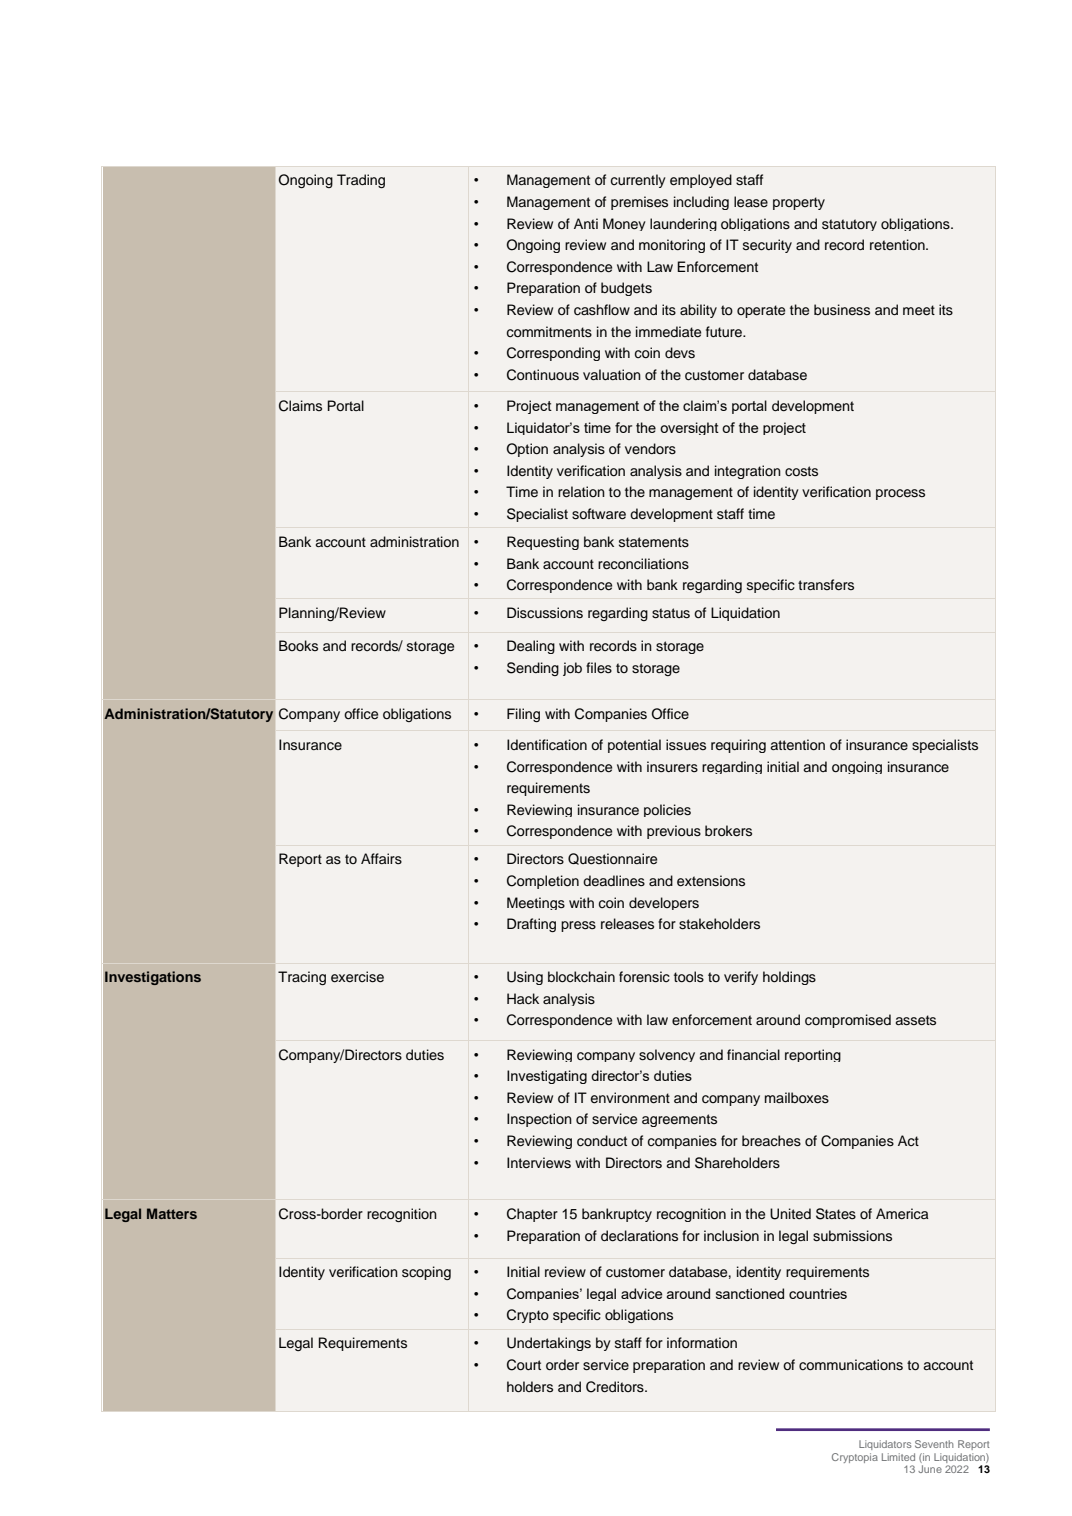 This screenshot has height=1516, width=1072. What do you see at coordinates (302, 978) in the screenshot?
I see `Tracing` at bounding box center [302, 978].
